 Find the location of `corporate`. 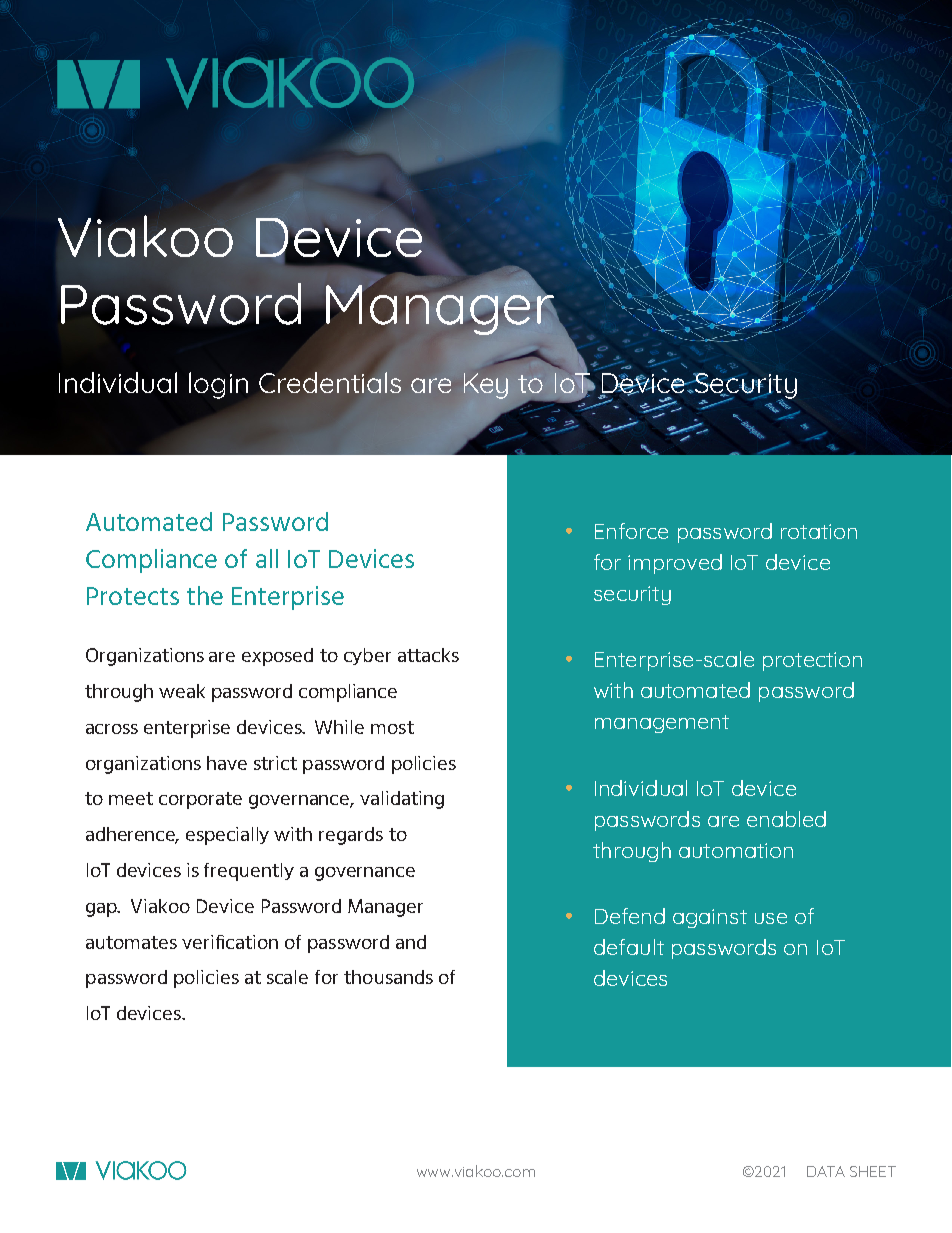

corporate is located at coordinates (200, 800).
